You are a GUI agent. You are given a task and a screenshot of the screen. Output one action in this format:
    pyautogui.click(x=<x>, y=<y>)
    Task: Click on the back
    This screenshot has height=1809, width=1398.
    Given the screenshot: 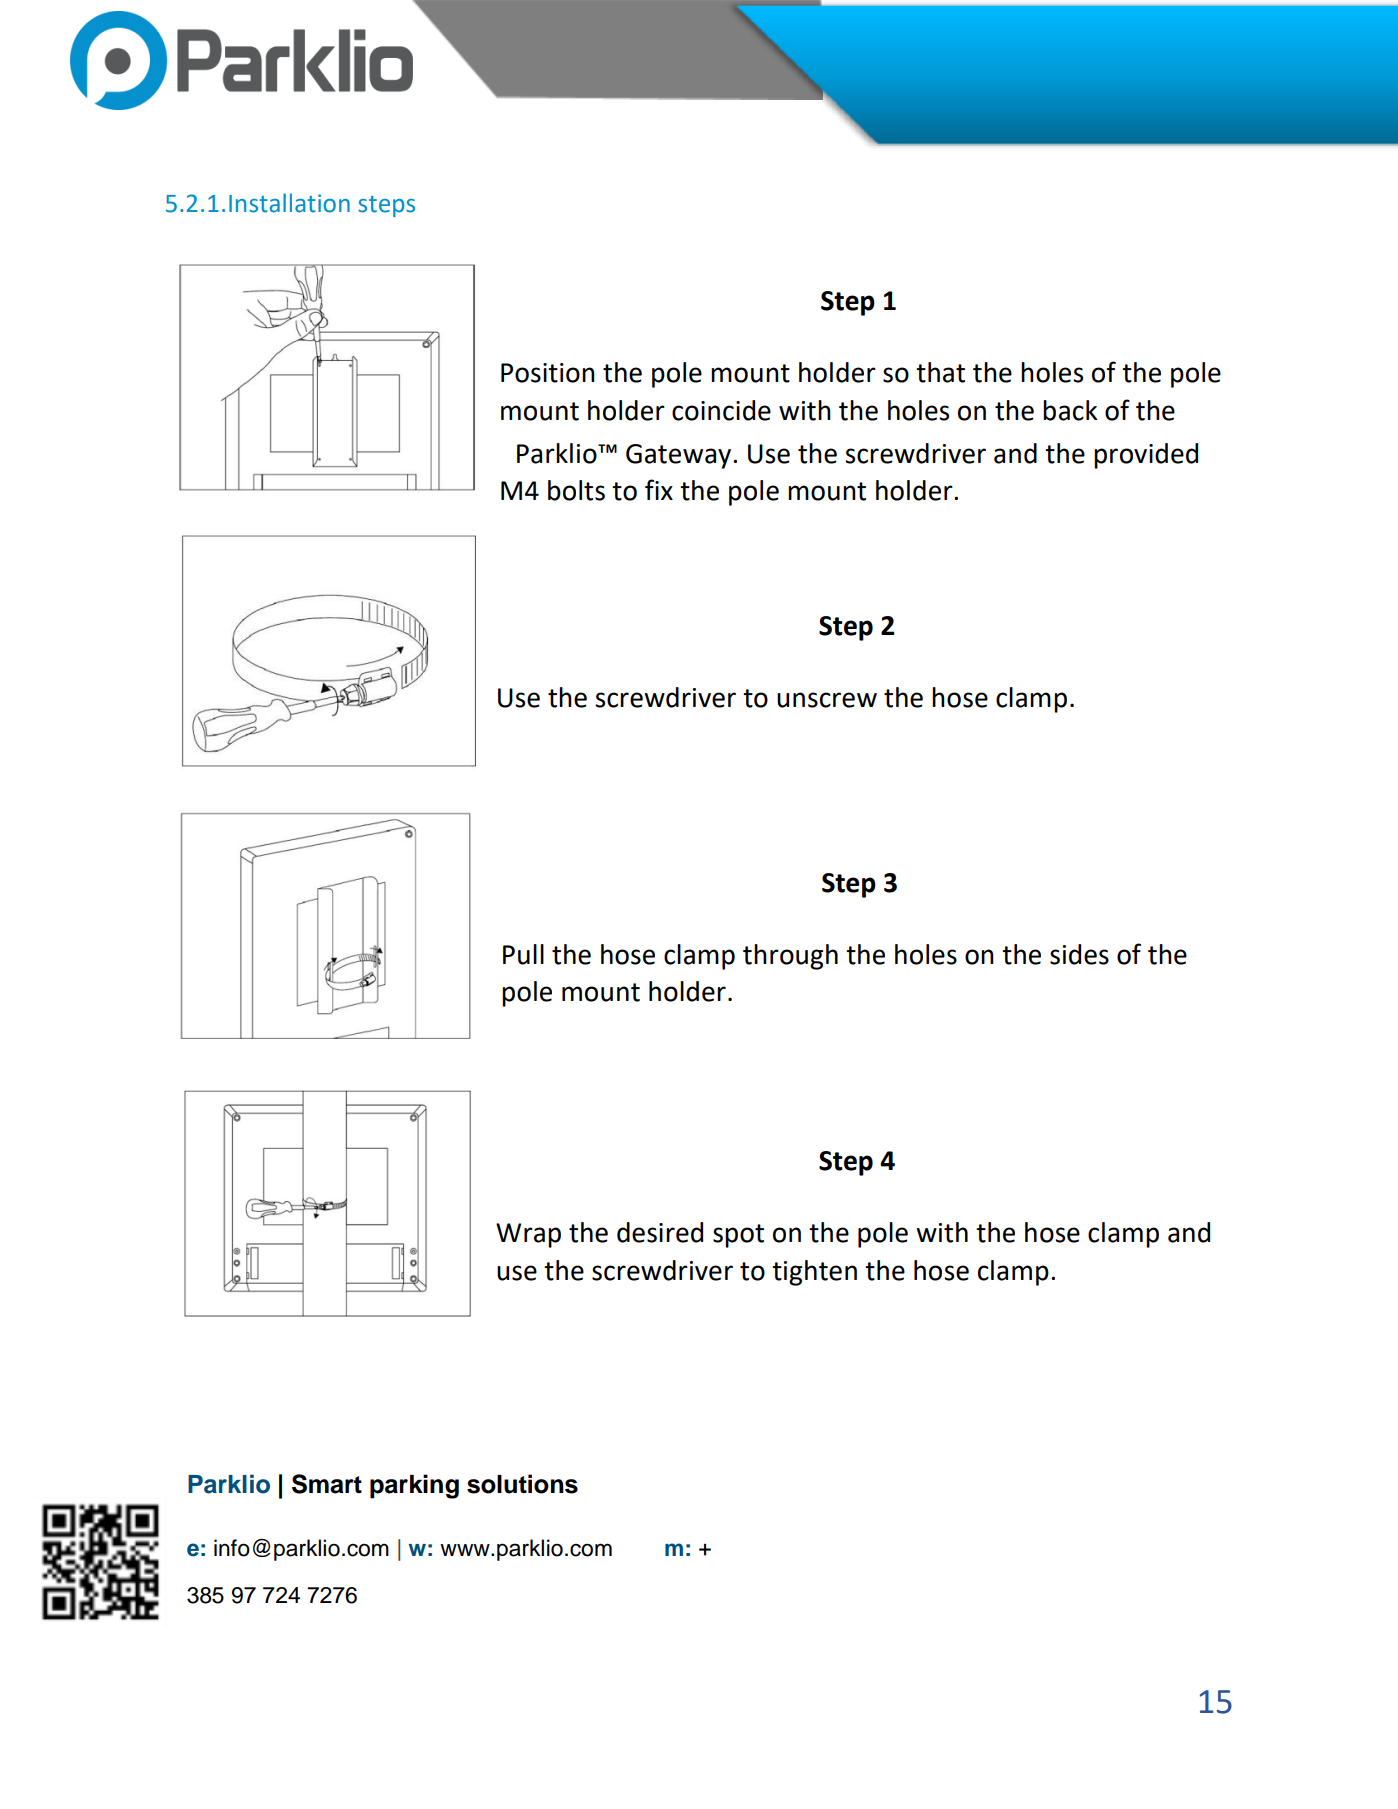 What is the action you would take?
    pyautogui.click(x=1070, y=410)
